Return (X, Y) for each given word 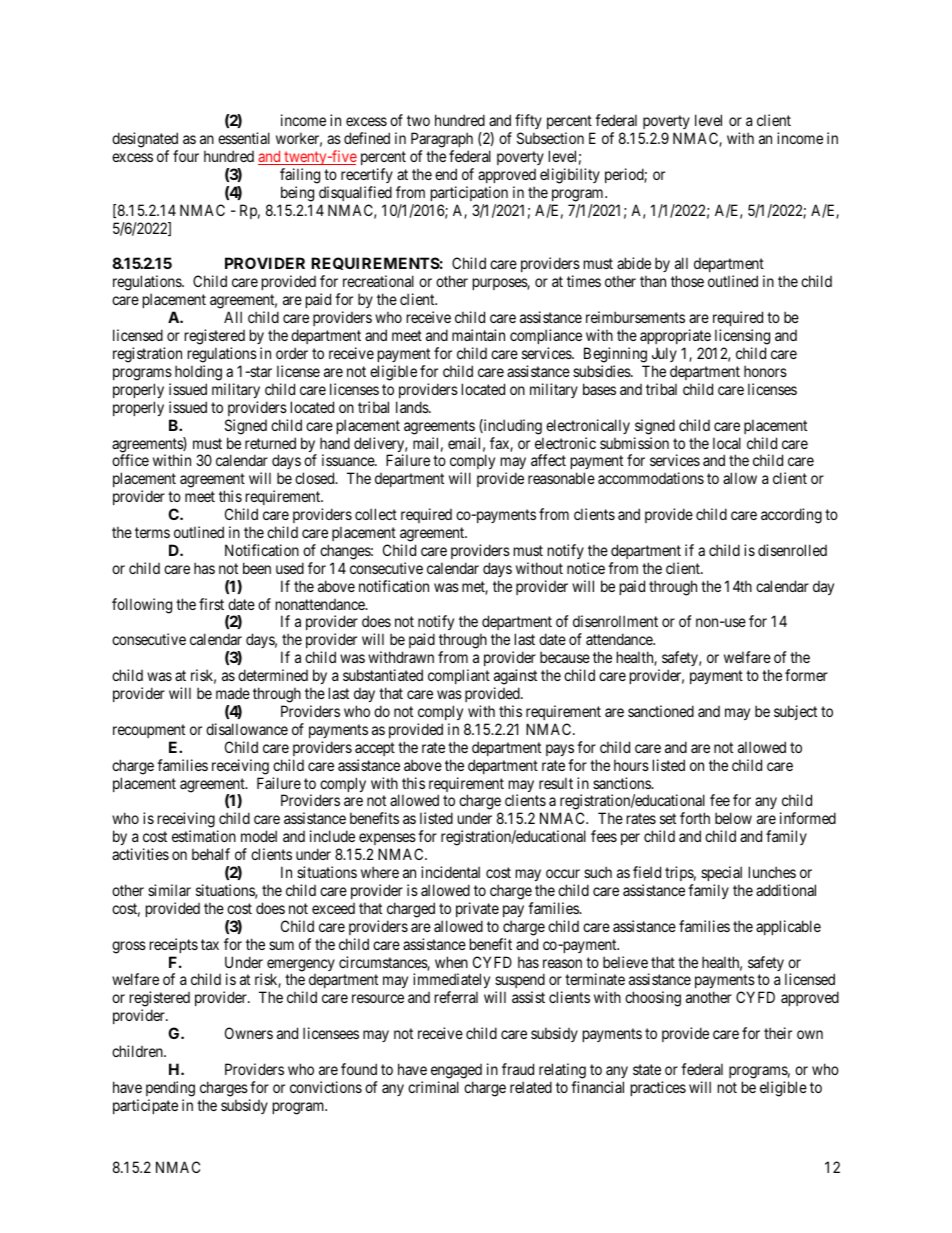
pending (170, 1089)
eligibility (570, 176)
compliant (459, 676)
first (211, 604)
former (806, 675)
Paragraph (442, 140)
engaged (456, 1073)
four (186, 156)
